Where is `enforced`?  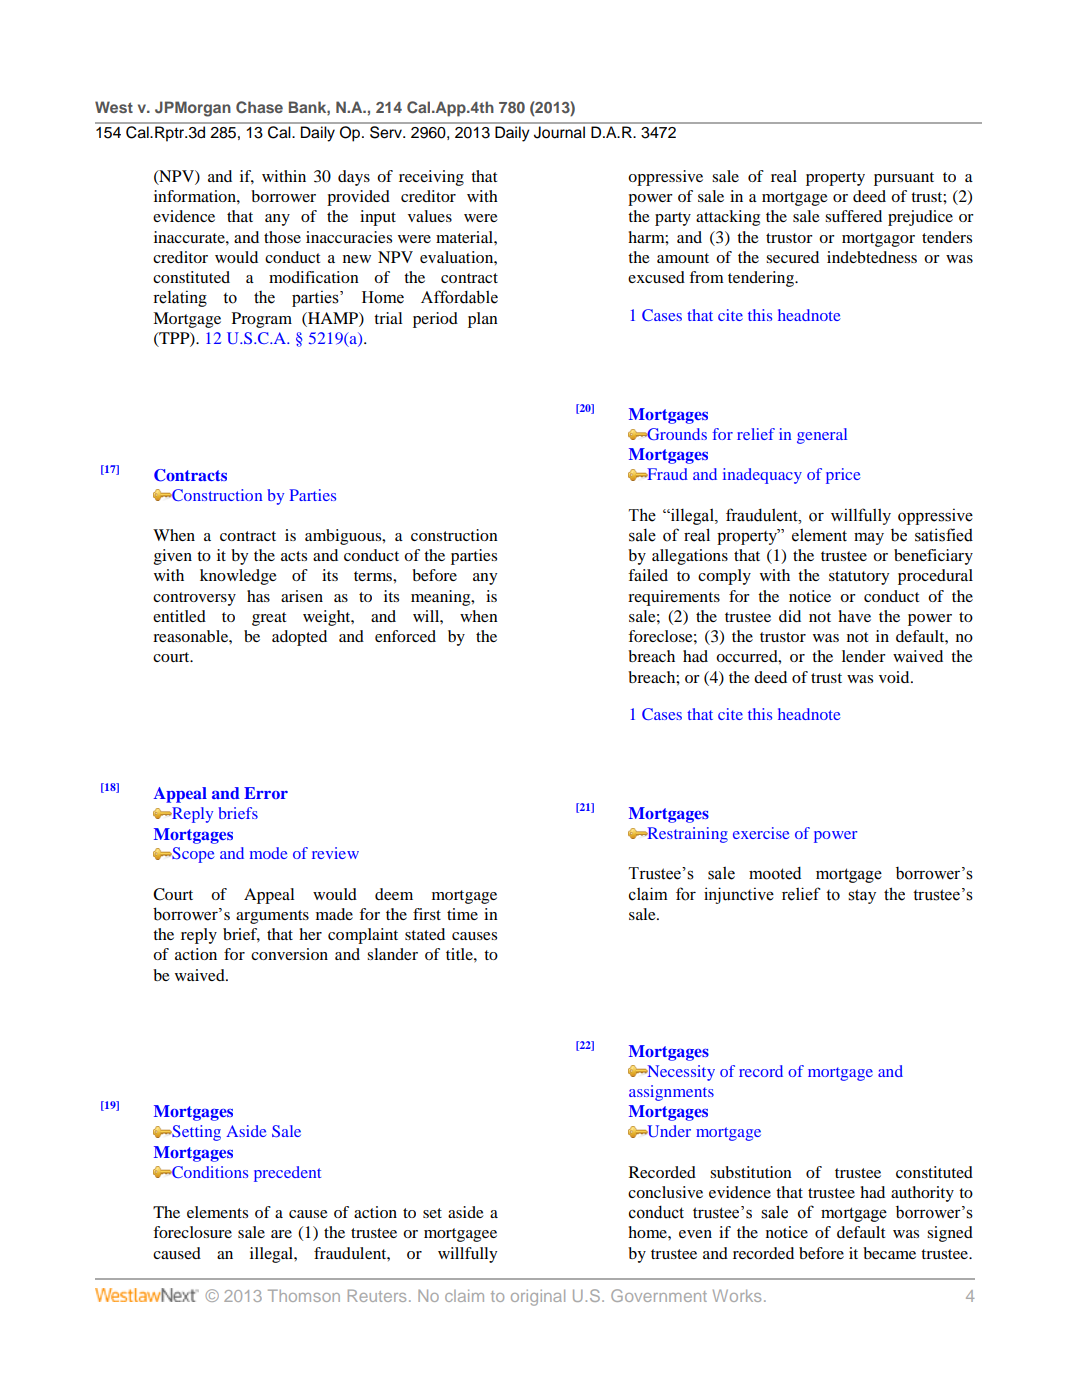 enforced is located at coordinates (405, 636).
